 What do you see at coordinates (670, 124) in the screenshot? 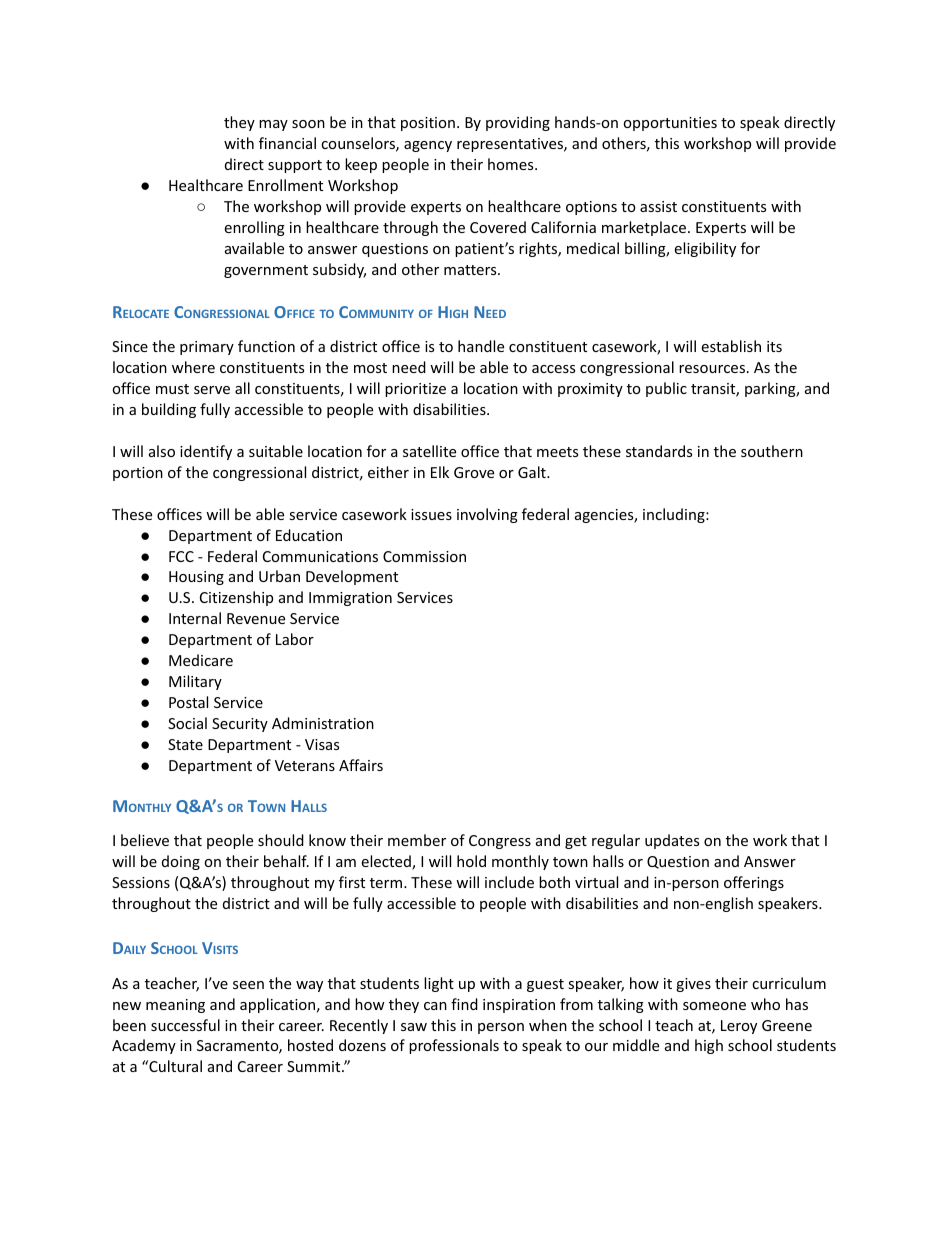
I see `opportunities` at bounding box center [670, 124].
